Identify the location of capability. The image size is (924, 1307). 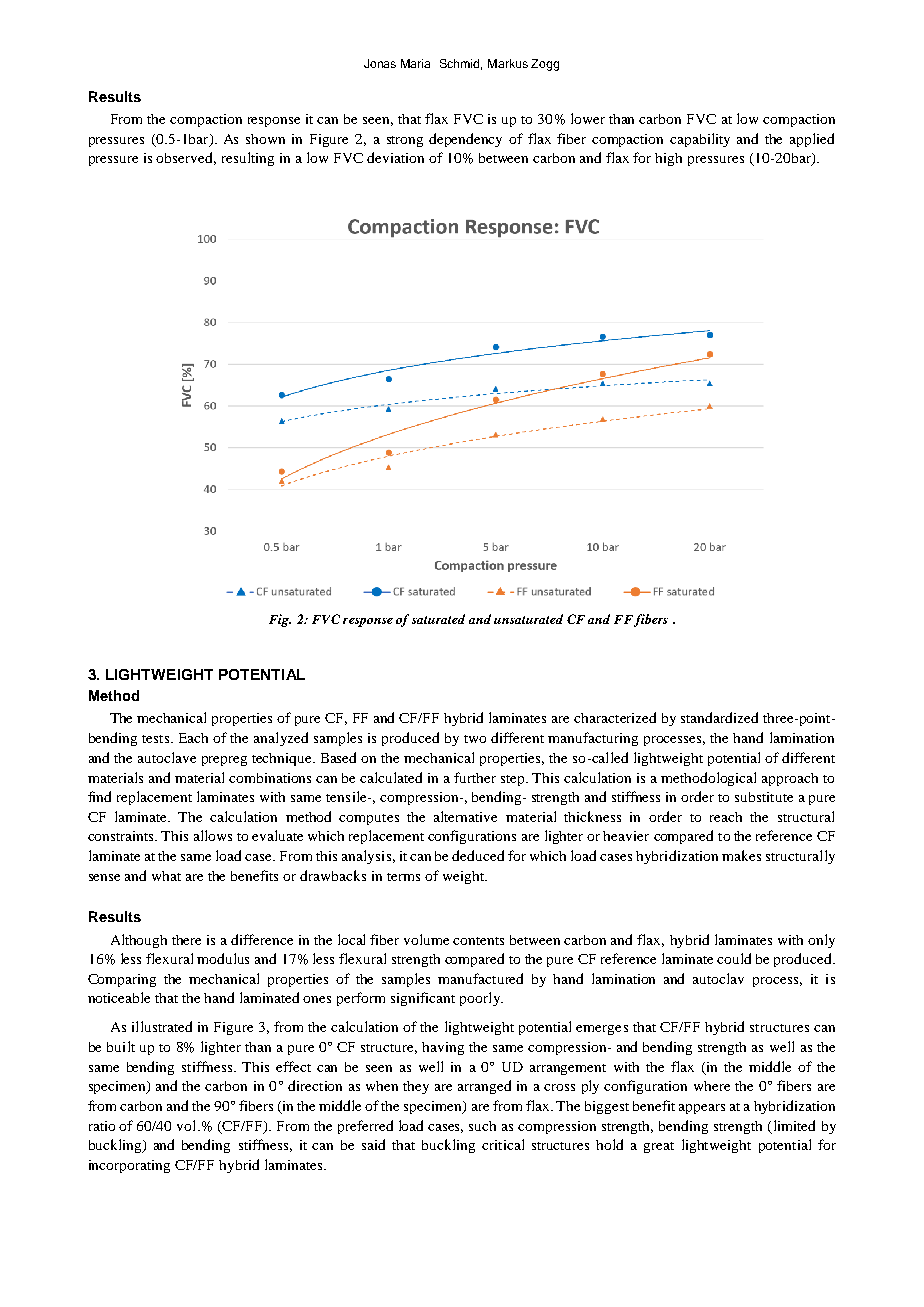
(700, 140).
